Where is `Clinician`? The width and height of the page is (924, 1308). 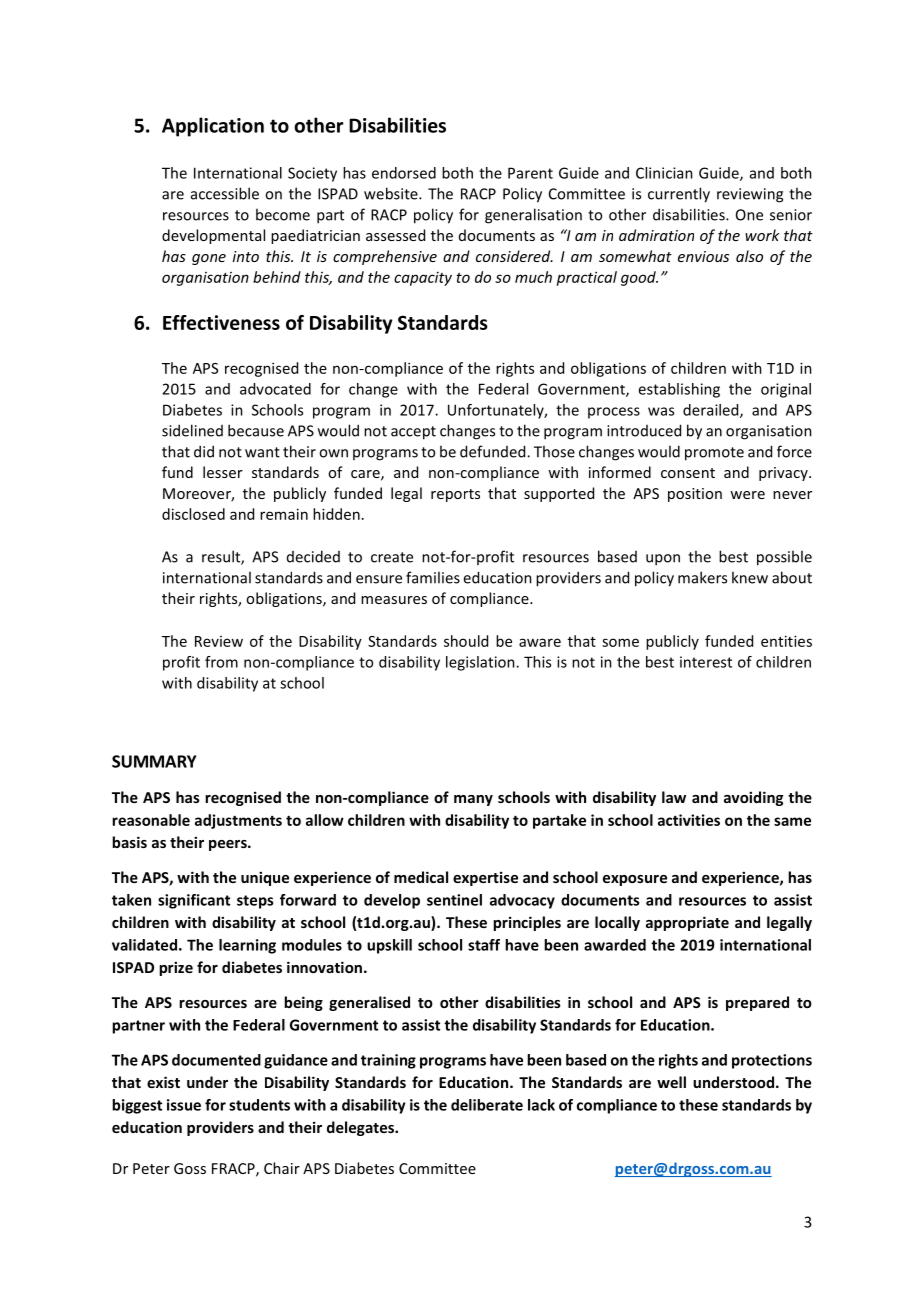 Clinician is located at coordinates (664, 173).
